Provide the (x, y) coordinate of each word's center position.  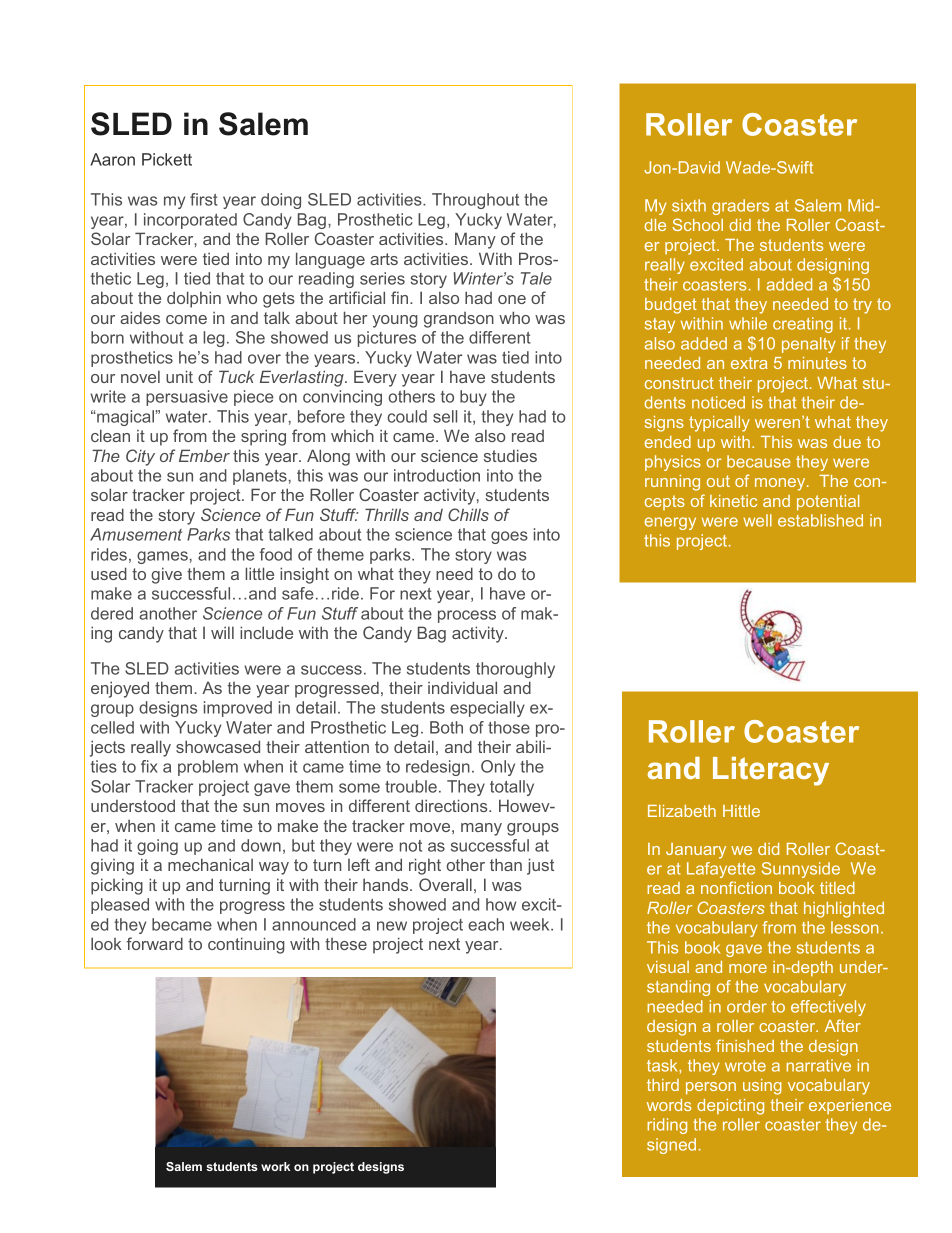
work (275, 1166)
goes (509, 537)
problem (208, 768)
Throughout (475, 201)
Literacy (771, 771)
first (204, 199)
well (757, 520)
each (486, 924)
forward (154, 943)
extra (749, 363)
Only (498, 768)
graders (740, 207)
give (166, 575)
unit (179, 376)
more (748, 968)
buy (473, 398)
